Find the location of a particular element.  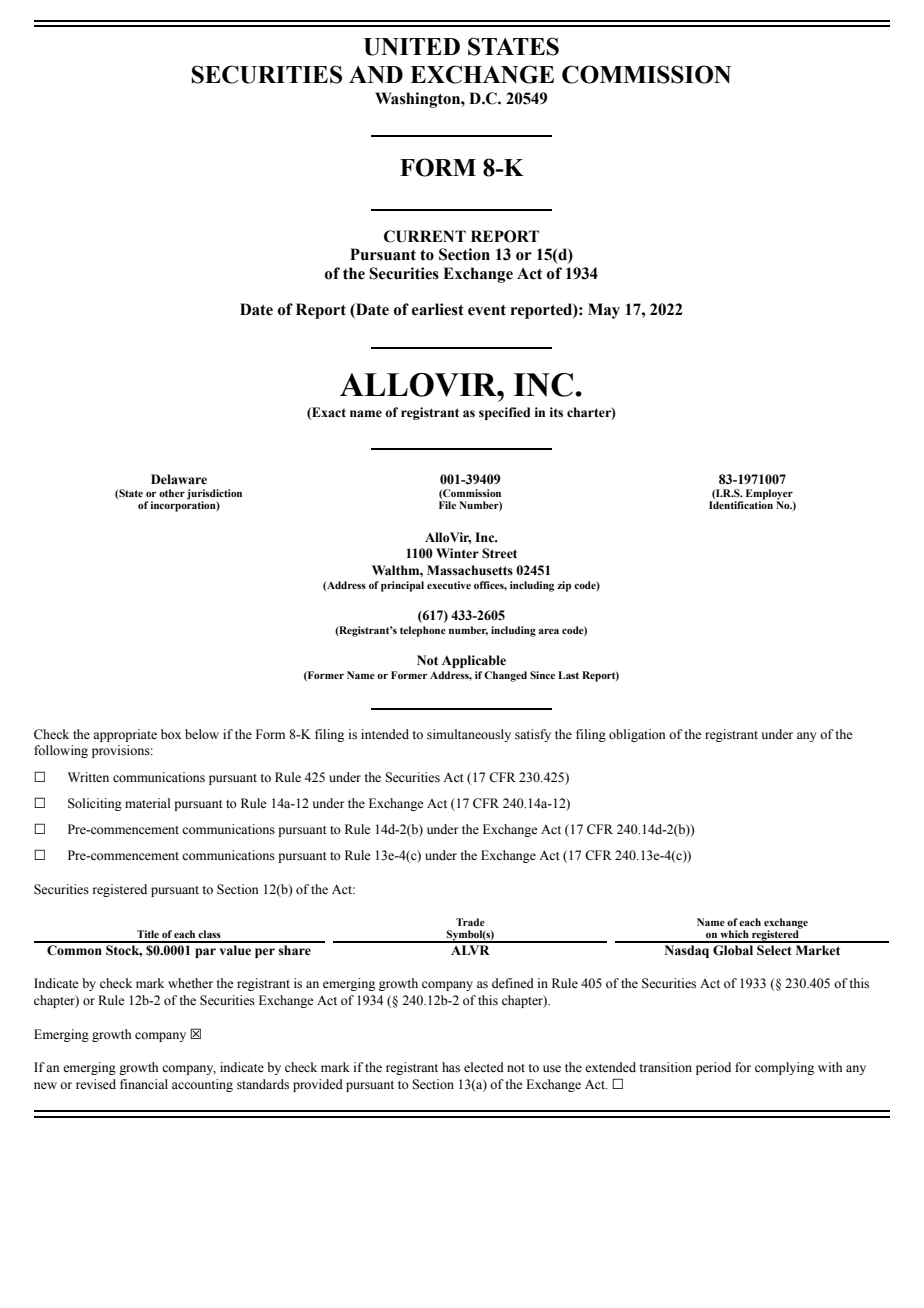

UNITED is located at coordinates (412, 47).
